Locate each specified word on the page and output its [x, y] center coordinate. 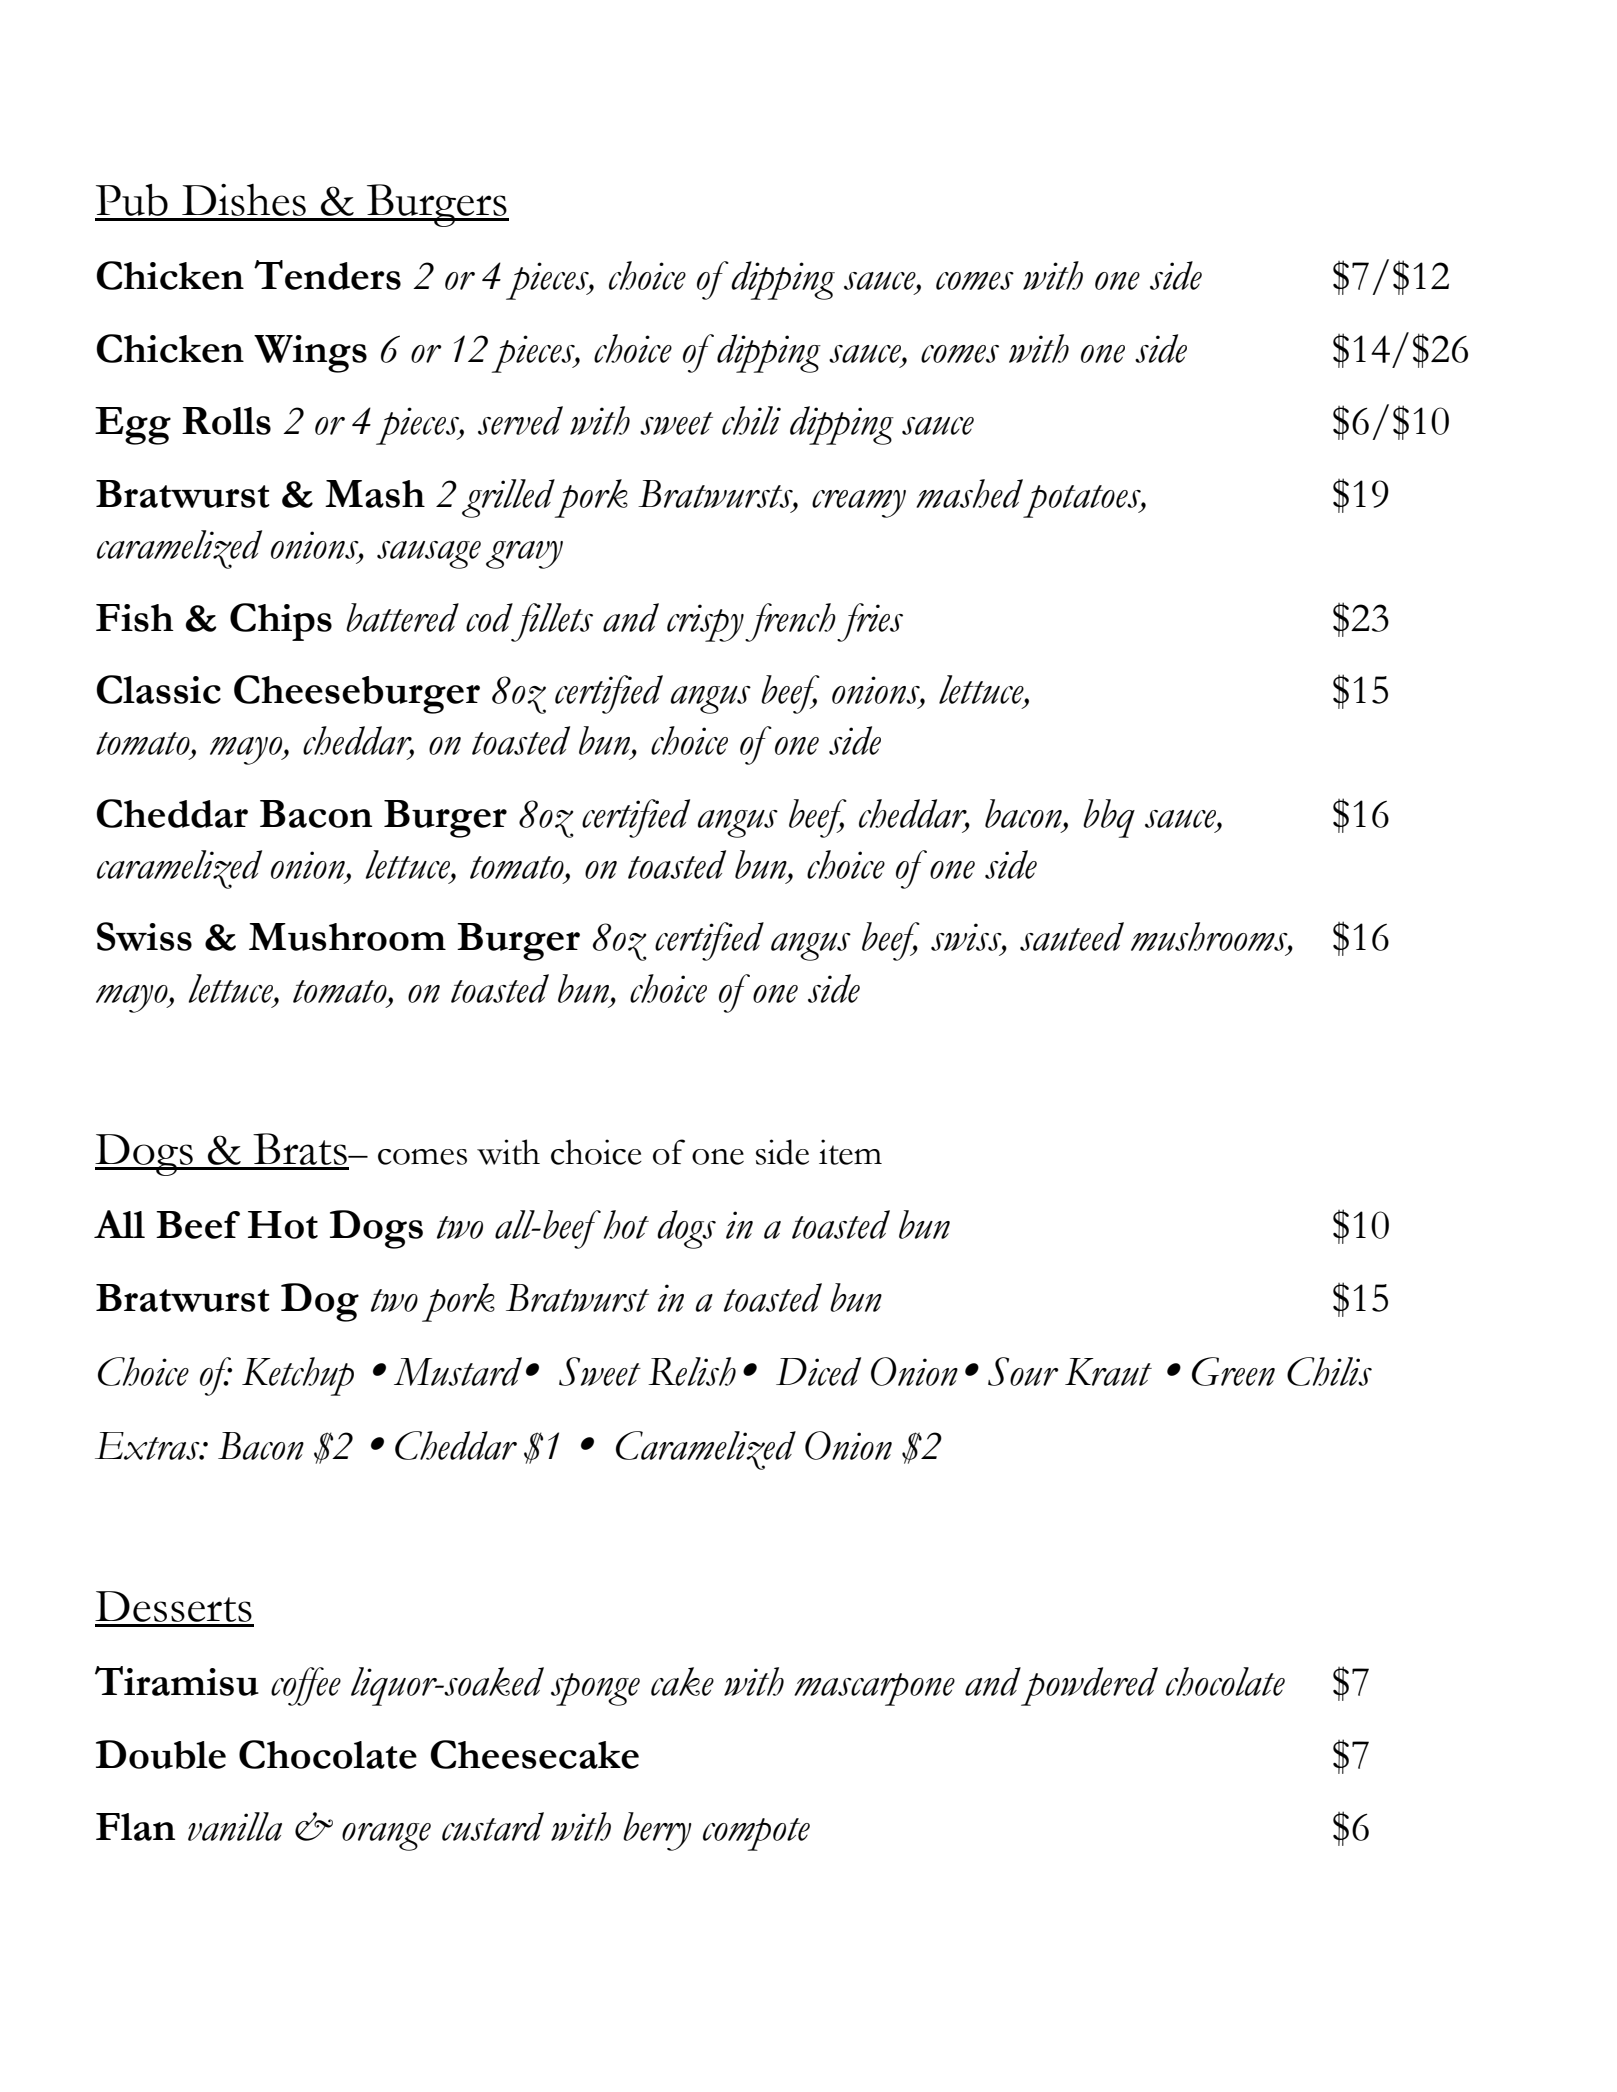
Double [161, 1754]
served [520, 420]
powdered [1089, 1686]
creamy [859, 504]
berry [657, 1831]
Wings [310, 354]
